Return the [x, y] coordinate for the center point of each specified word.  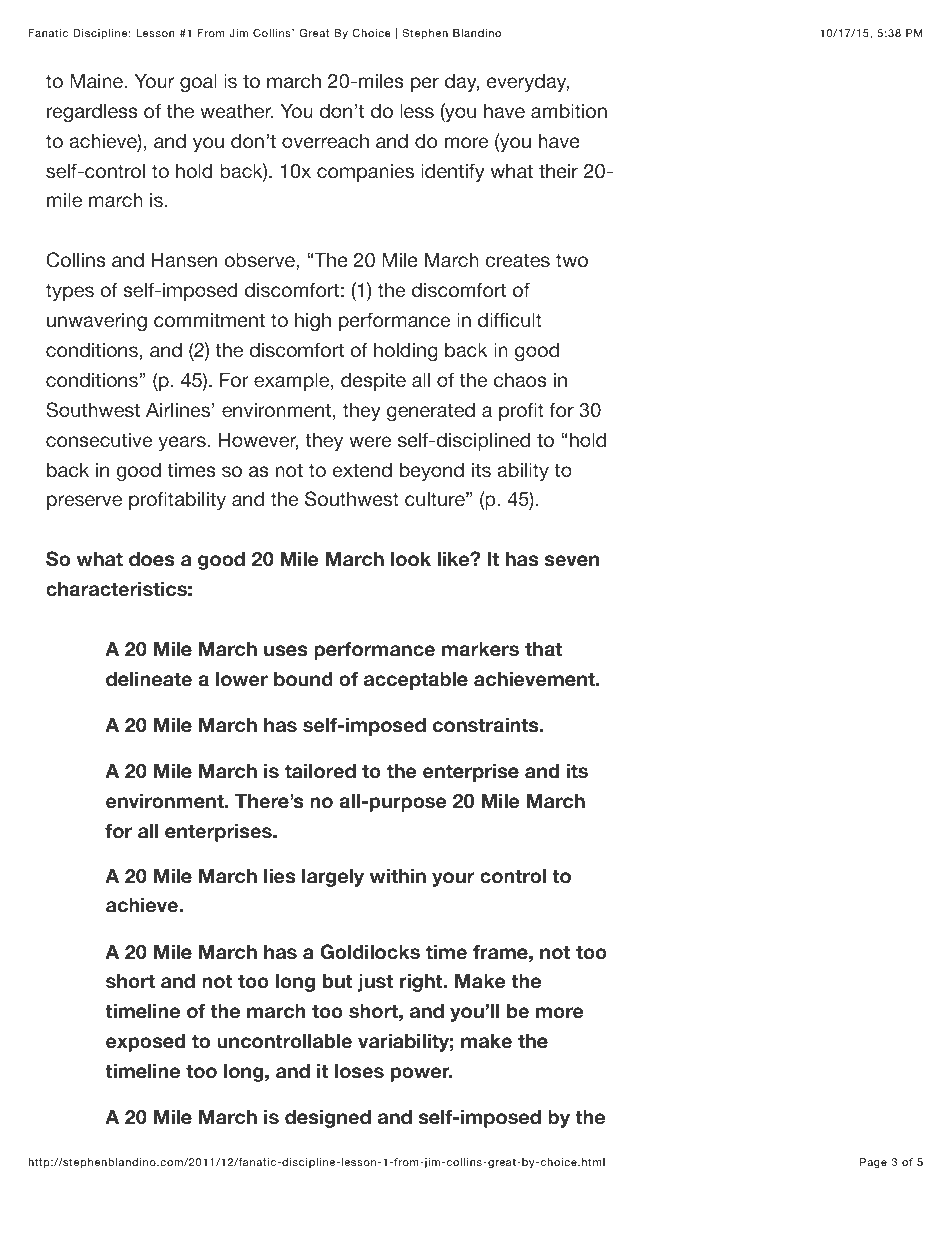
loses [359, 1071]
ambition [569, 110]
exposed [145, 1042]
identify [453, 172]
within [398, 875]
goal [198, 82]
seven [572, 561]
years [182, 443]
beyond [432, 471]
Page [873, 1163]
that [543, 649]
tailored [320, 771]
